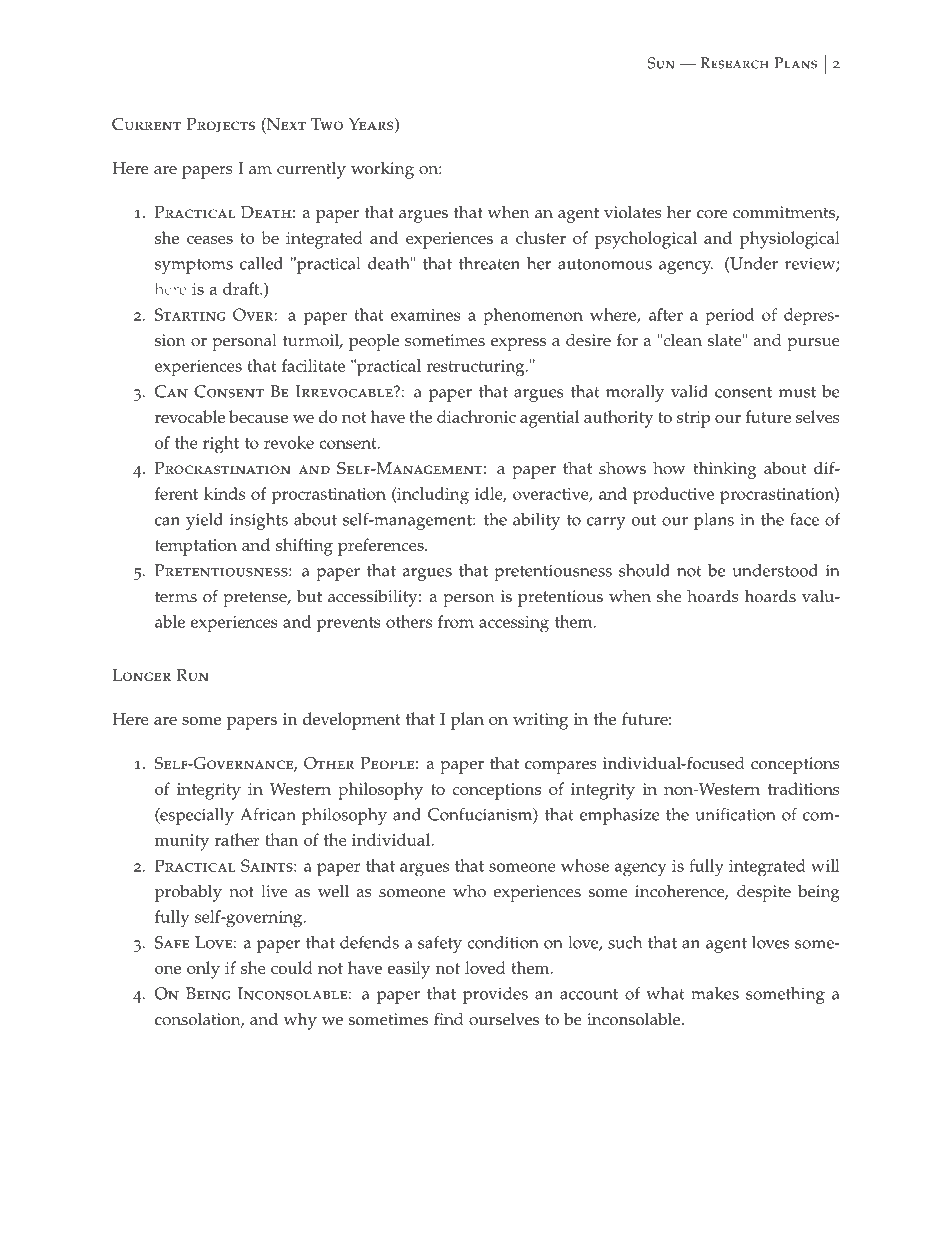  Describe the element at coordinates (292, 967) in the screenshot. I see `could` at that location.
